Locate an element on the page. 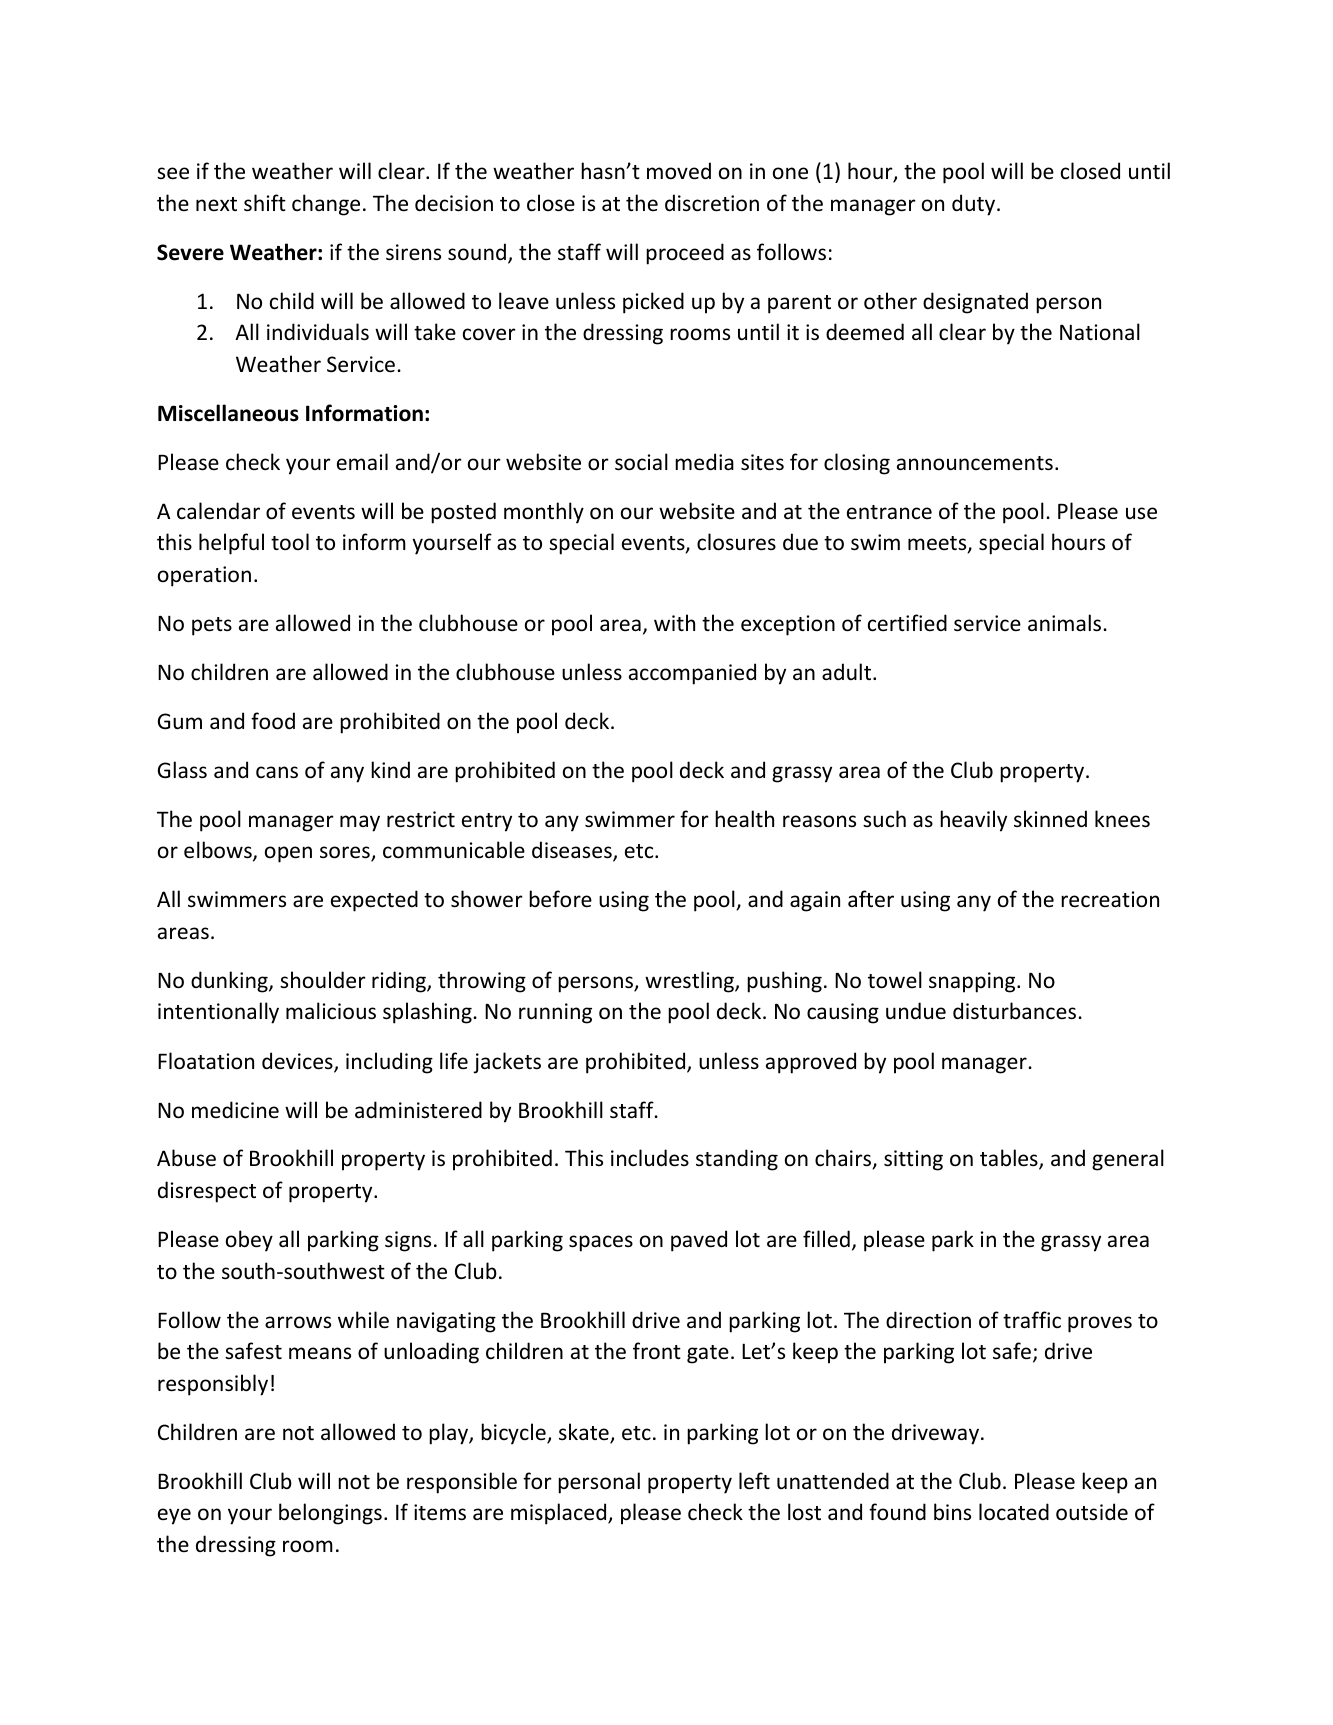 The width and height of the page is (1333, 1725). open is located at coordinates (288, 854).
